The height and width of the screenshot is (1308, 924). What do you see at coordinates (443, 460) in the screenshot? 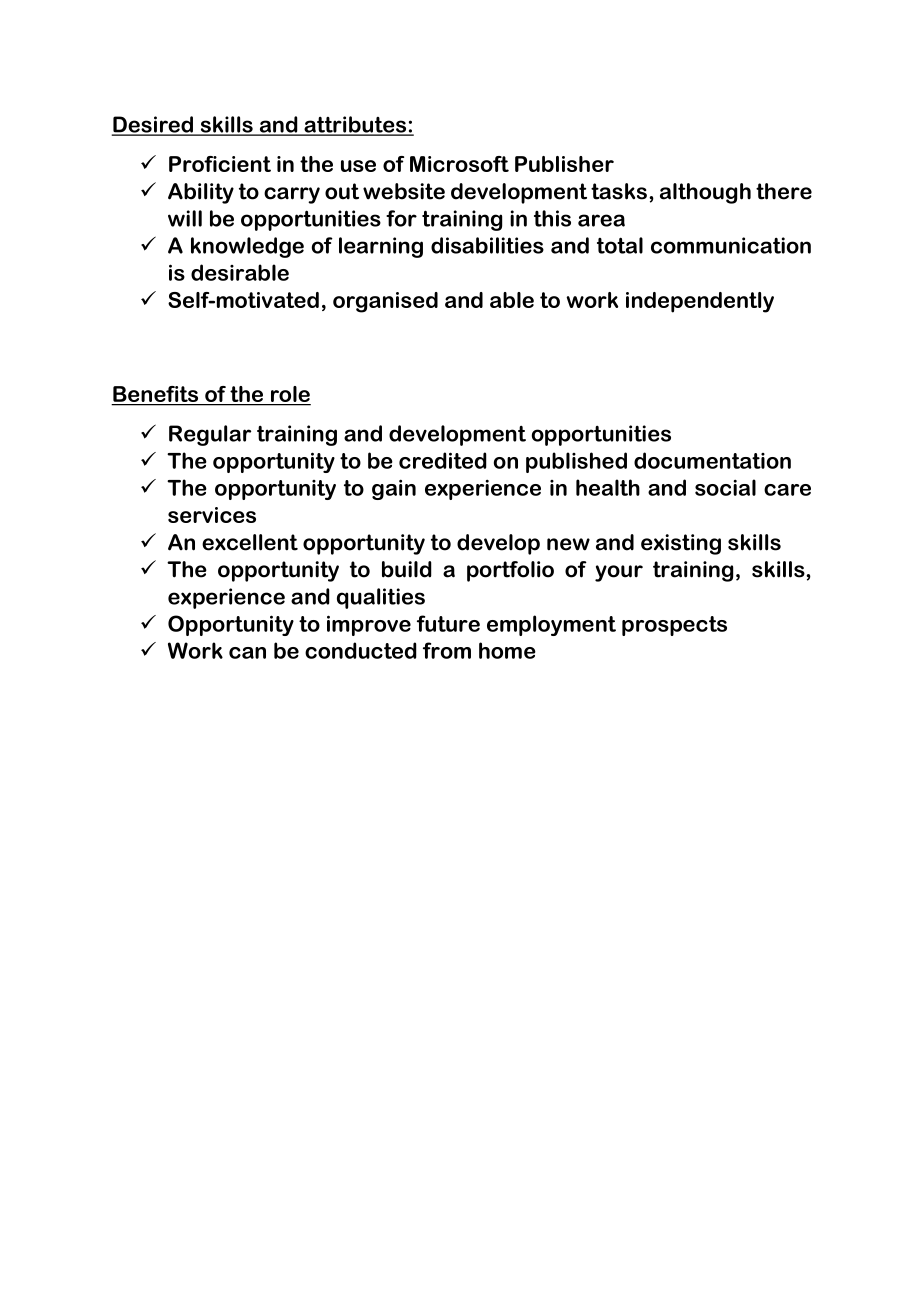
I see `credited` at bounding box center [443, 460].
